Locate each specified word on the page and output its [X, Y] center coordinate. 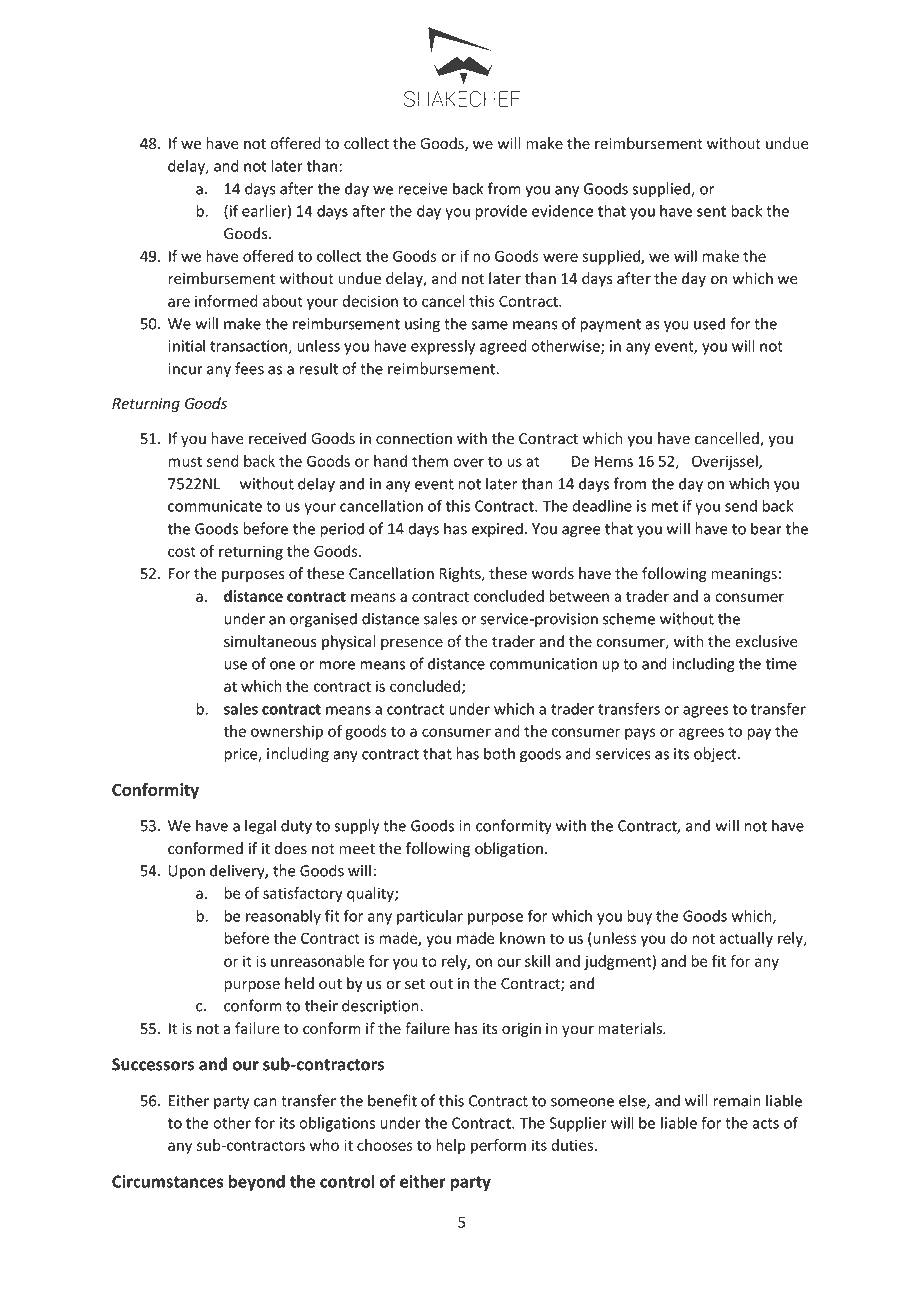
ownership [287, 732]
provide [501, 212]
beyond [257, 1183]
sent [711, 211]
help [451, 1146]
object [716, 755]
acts [765, 1123]
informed [226, 301]
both [499, 753]
